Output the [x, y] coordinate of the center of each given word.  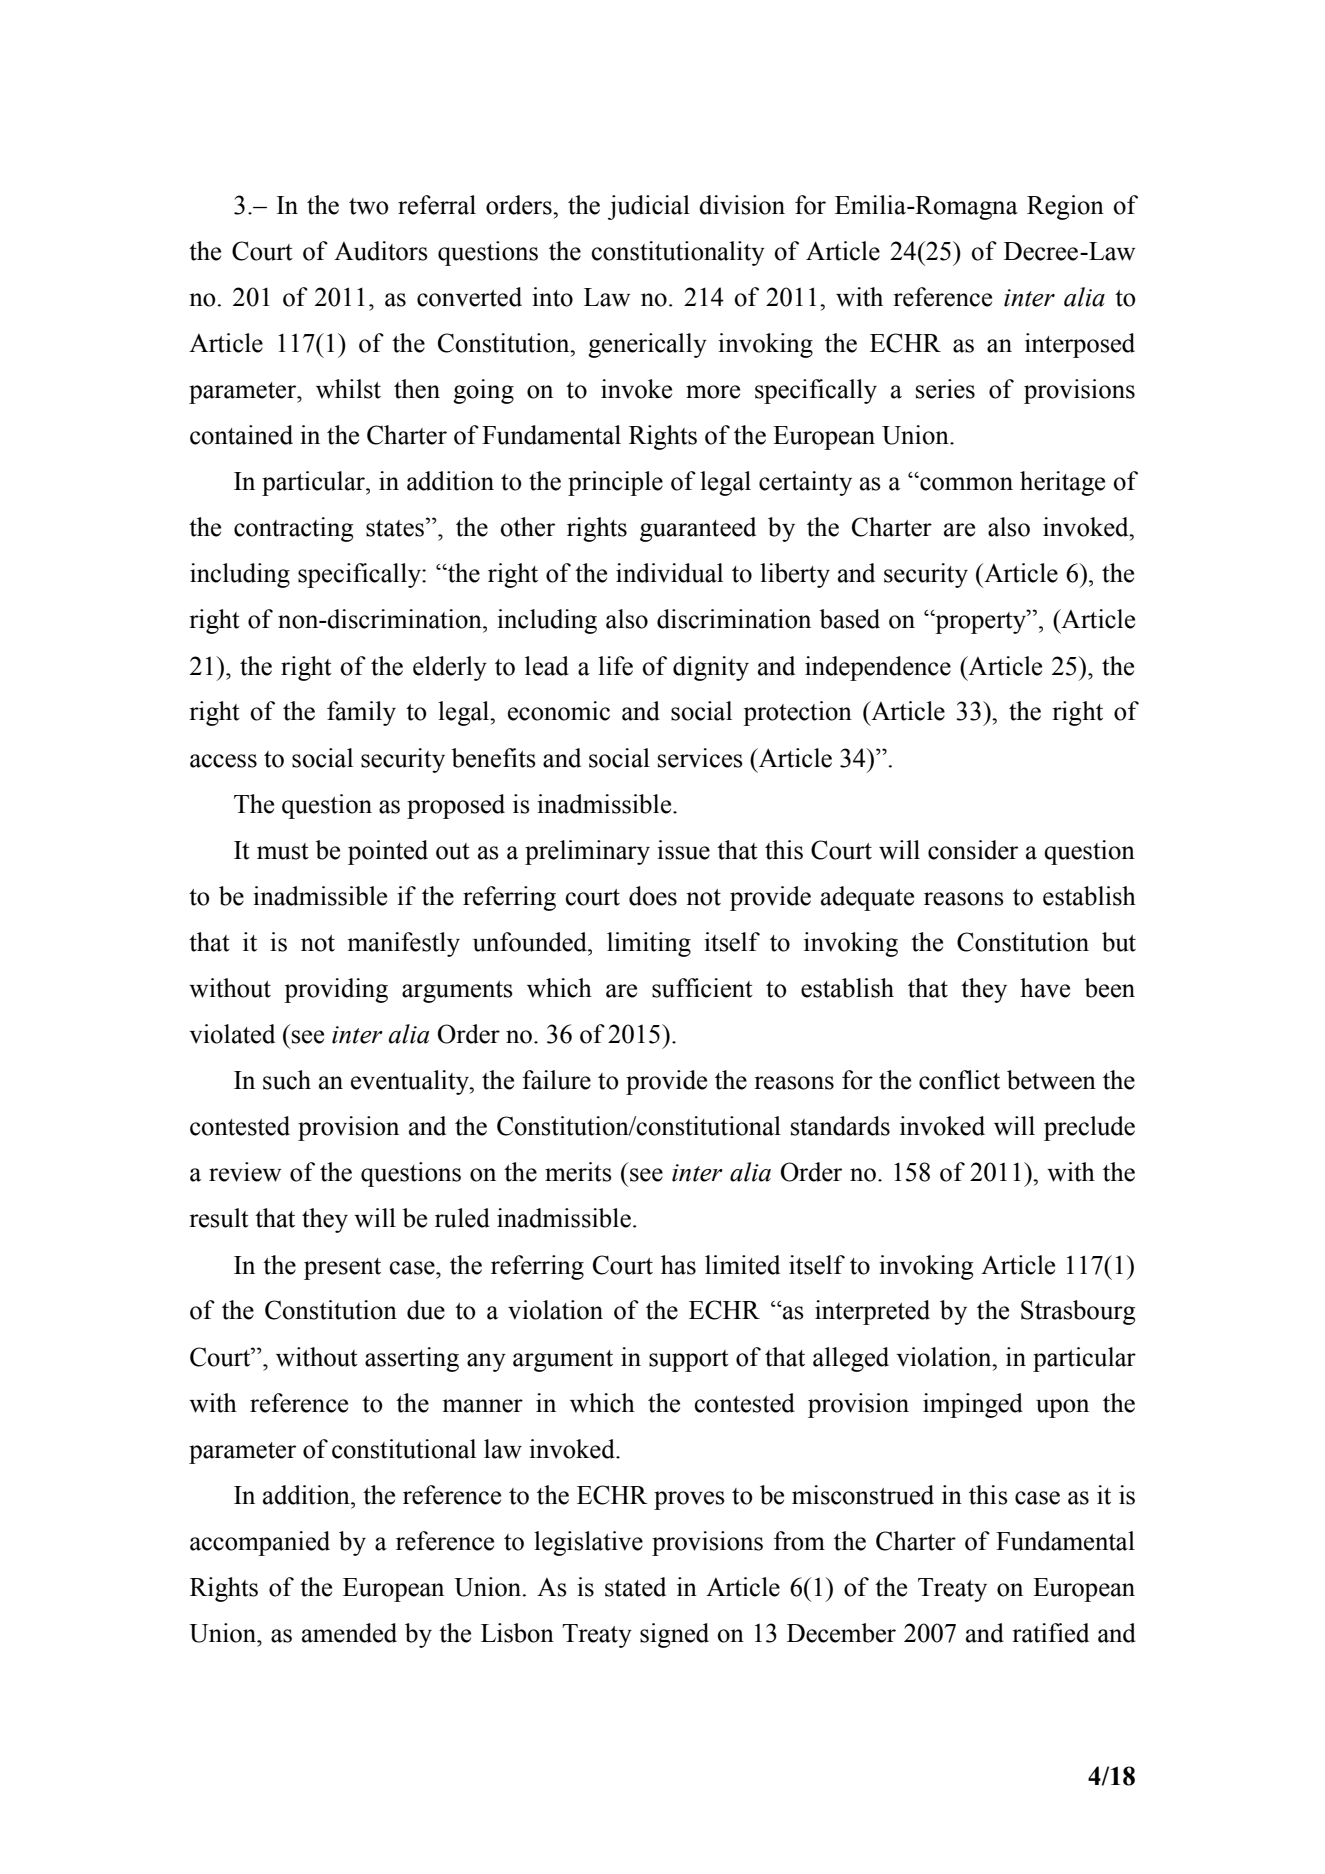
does [653, 896]
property [981, 622]
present [342, 1269]
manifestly [404, 944]
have [1045, 988]
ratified [1050, 1633]
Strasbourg [1078, 1312]
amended [349, 1633]
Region [1065, 207]
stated [635, 1587]
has [678, 1265]
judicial [649, 207]
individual [669, 573]
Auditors [381, 251]
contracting [293, 529]
